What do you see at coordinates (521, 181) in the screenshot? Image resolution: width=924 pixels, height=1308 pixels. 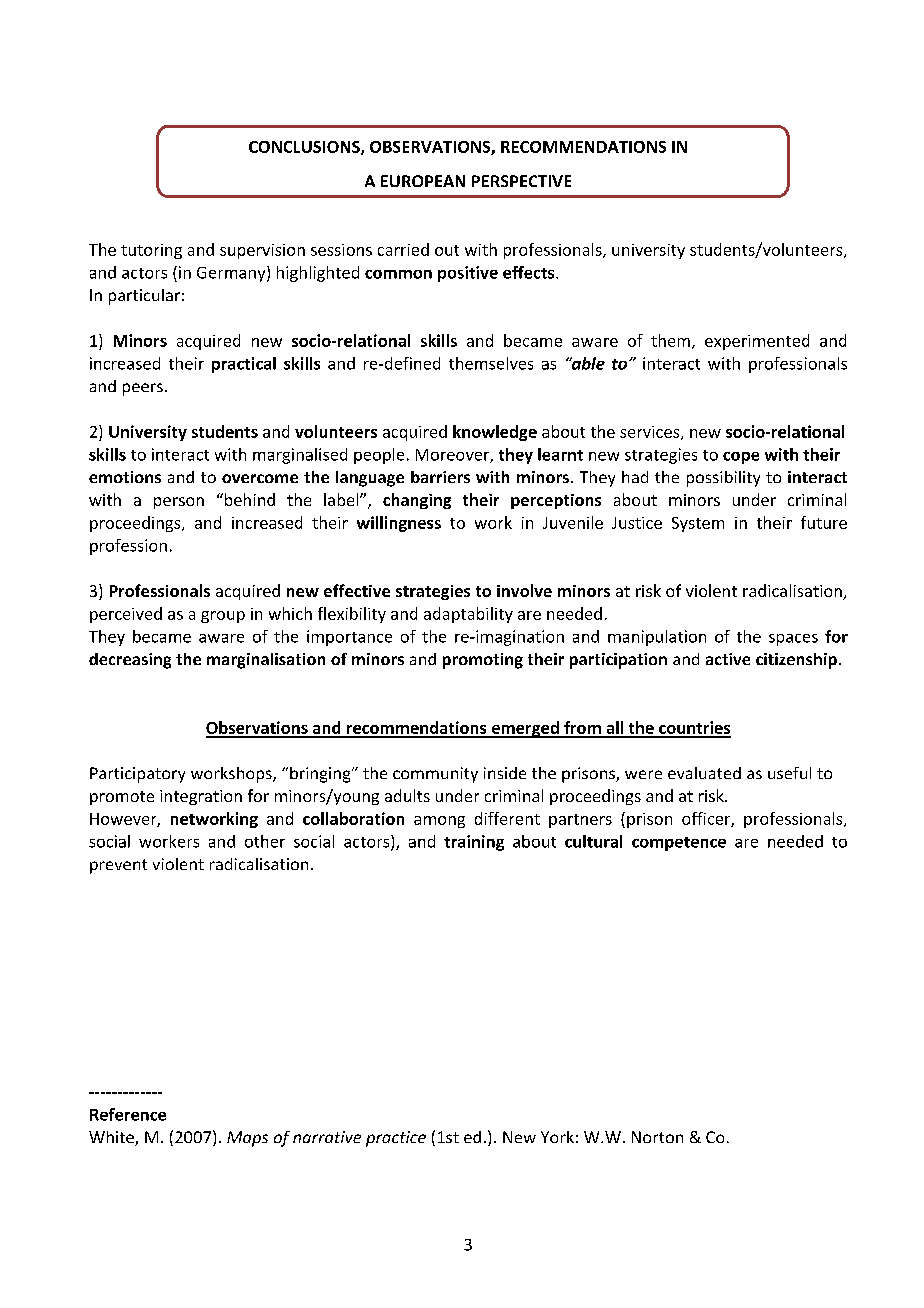 I see `PERSPECTIVE` at bounding box center [521, 181].
